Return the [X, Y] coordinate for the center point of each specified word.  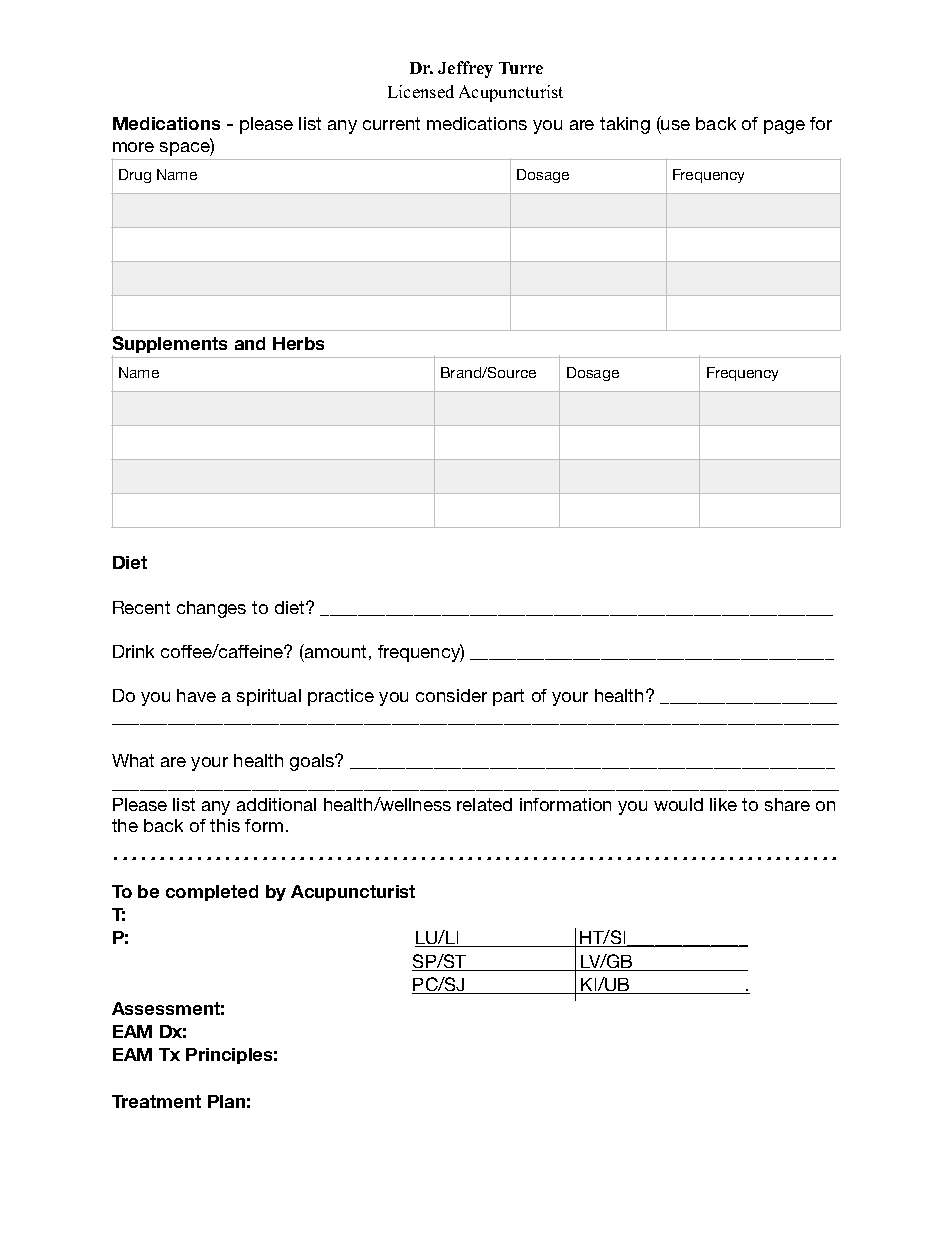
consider [451, 695]
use [675, 125]
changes [211, 609]
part [508, 697]
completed [212, 893]
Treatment [156, 1101]
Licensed [421, 91]
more [133, 147]
